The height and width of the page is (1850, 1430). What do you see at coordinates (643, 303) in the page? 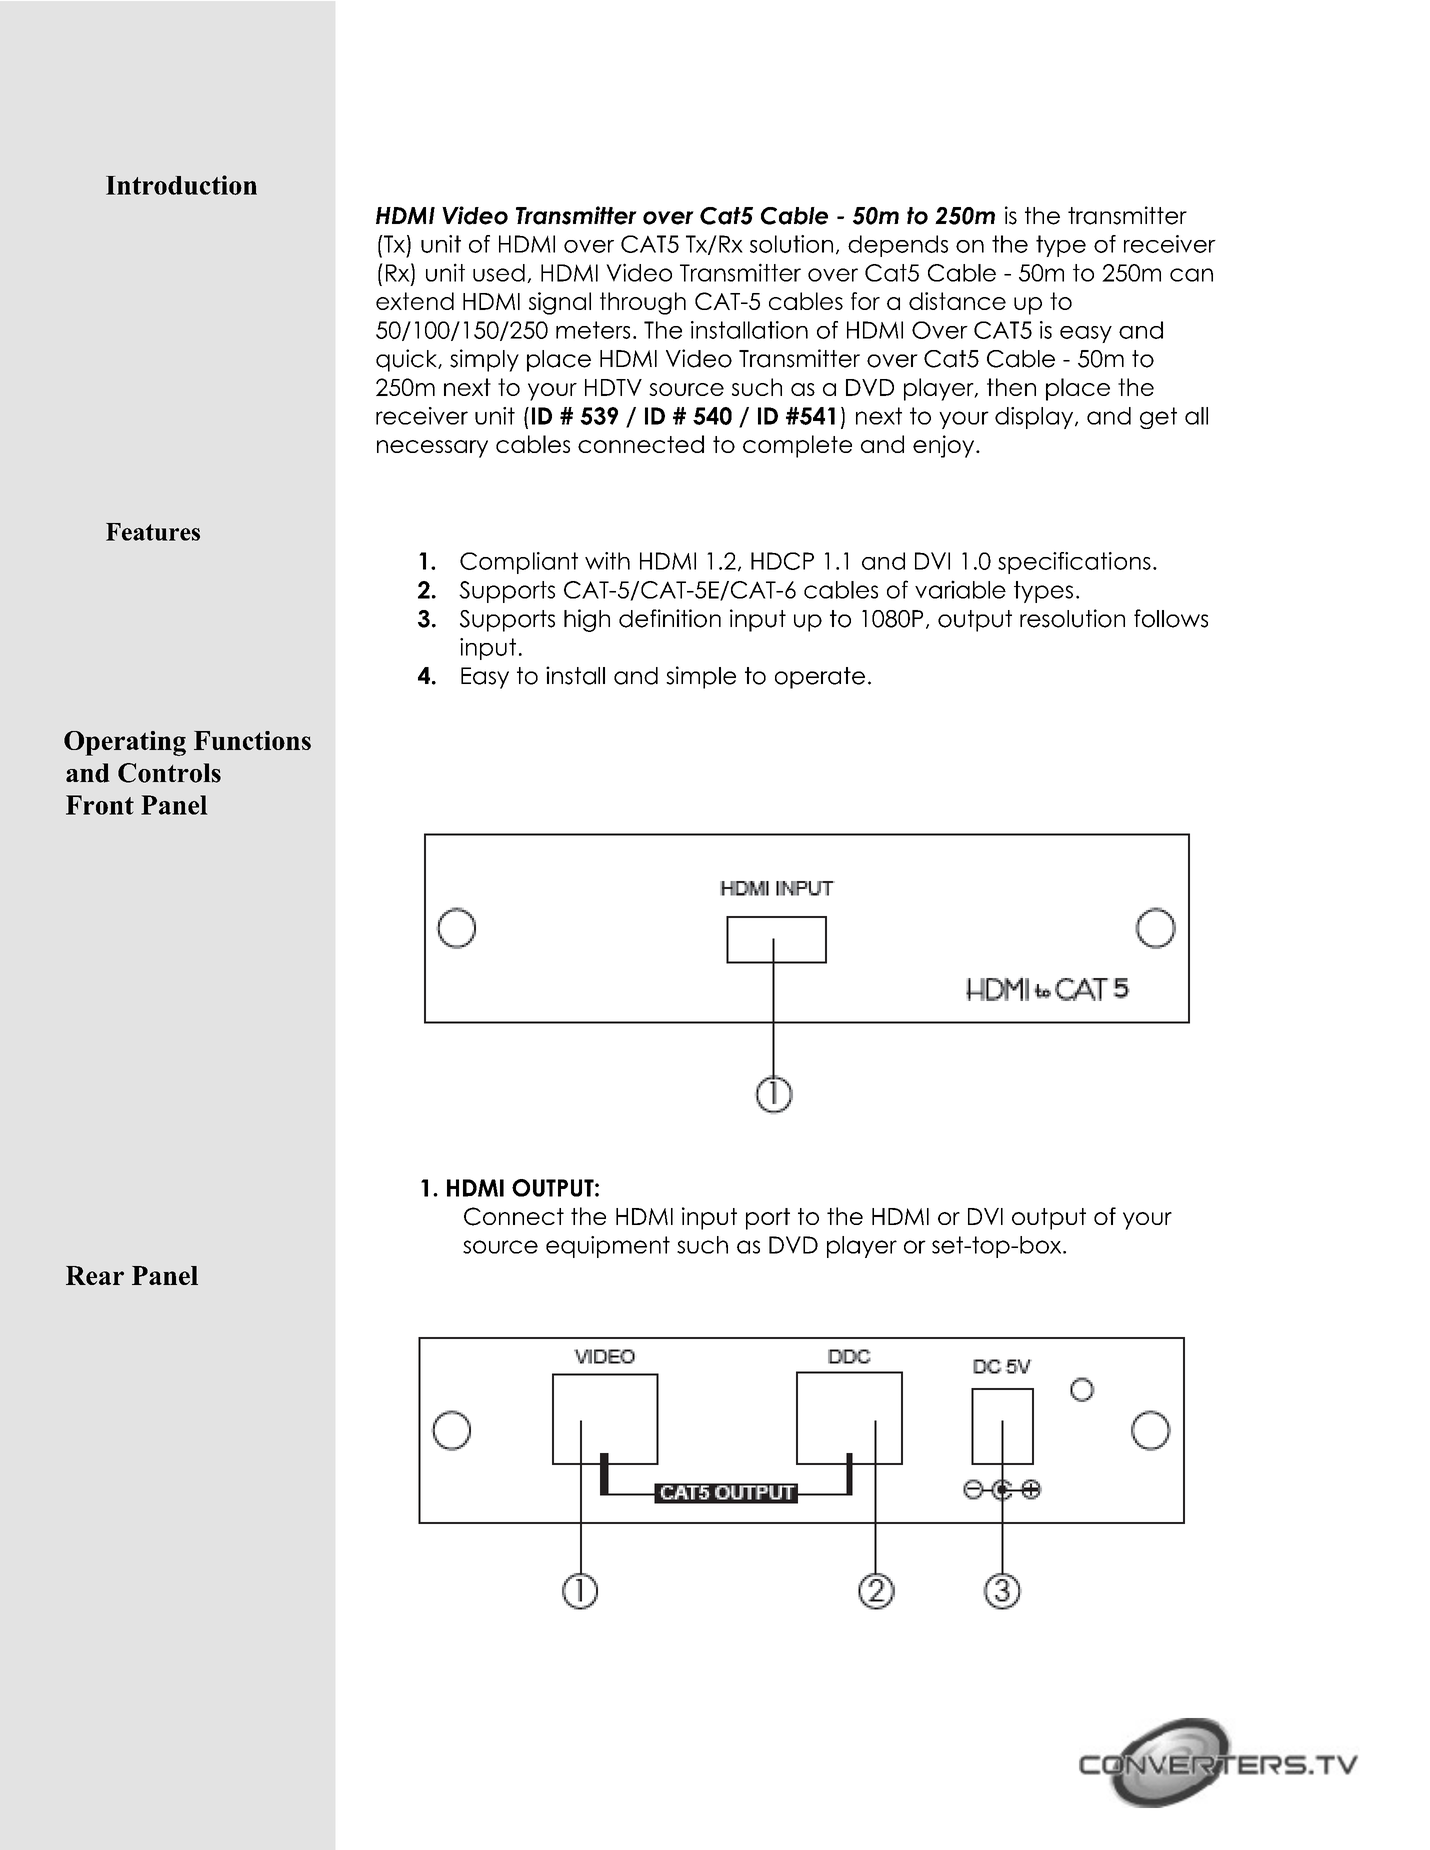
I see `through` at bounding box center [643, 303].
